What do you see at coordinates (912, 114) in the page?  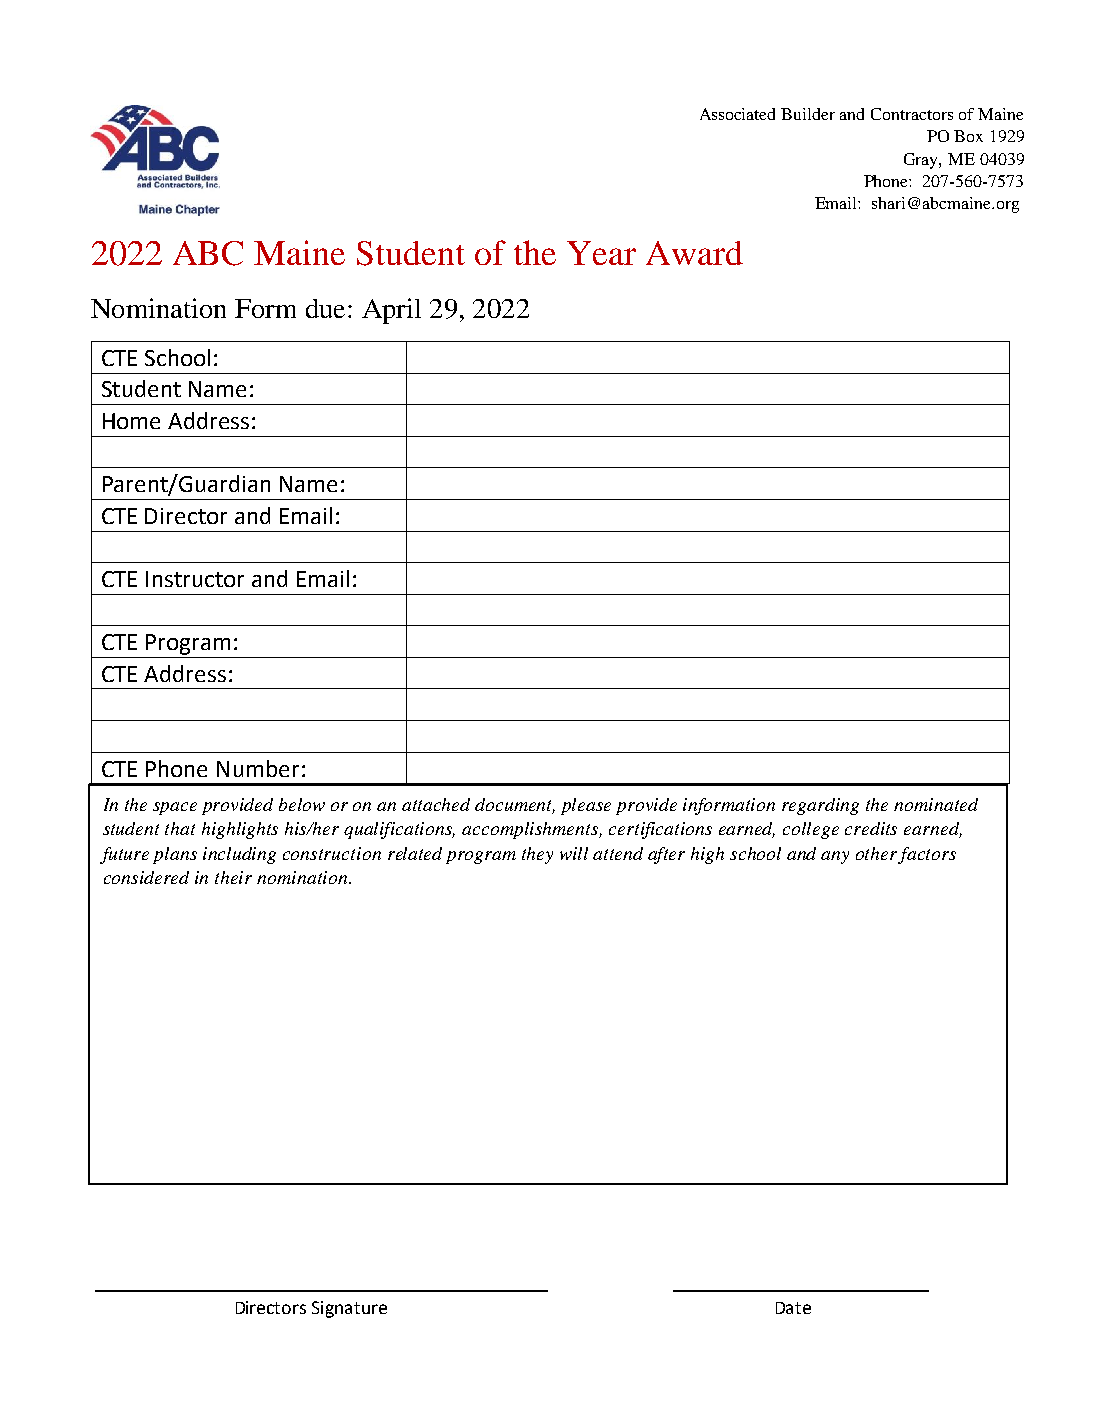 I see `Contractors` at bounding box center [912, 114].
